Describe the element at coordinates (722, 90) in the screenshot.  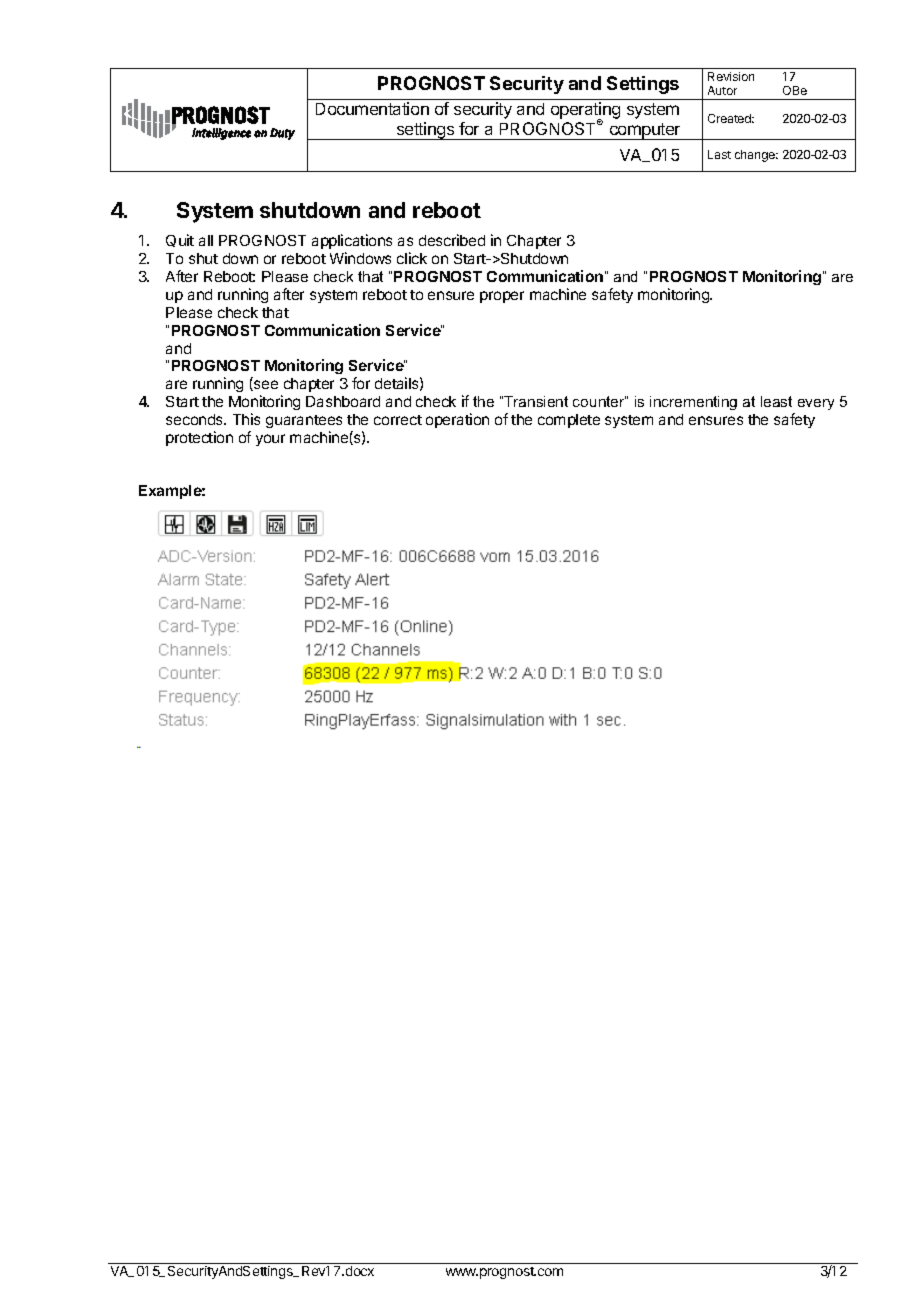
I see `Autor` at that location.
